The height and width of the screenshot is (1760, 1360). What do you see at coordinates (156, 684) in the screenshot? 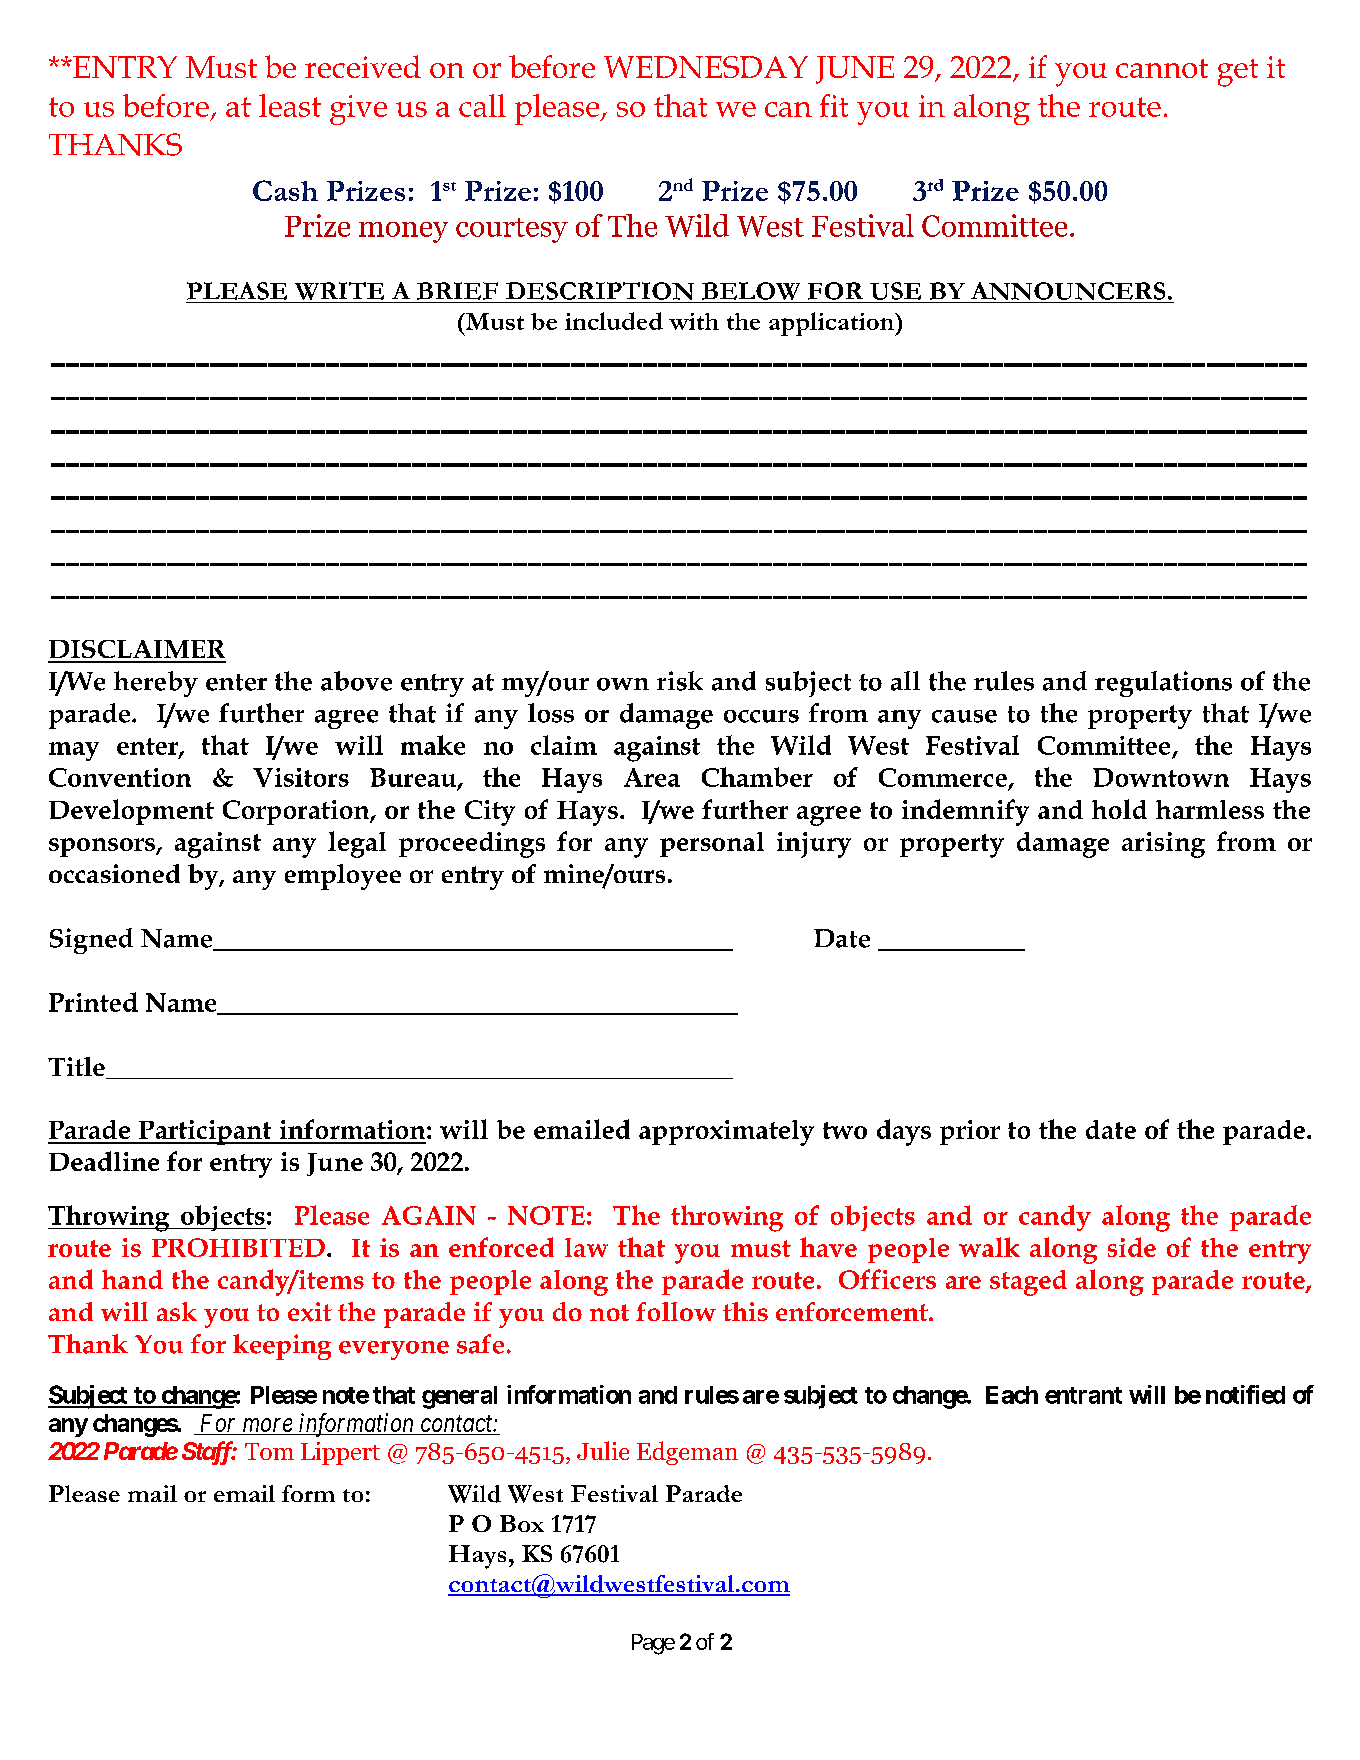
I see `hereby` at bounding box center [156, 684].
